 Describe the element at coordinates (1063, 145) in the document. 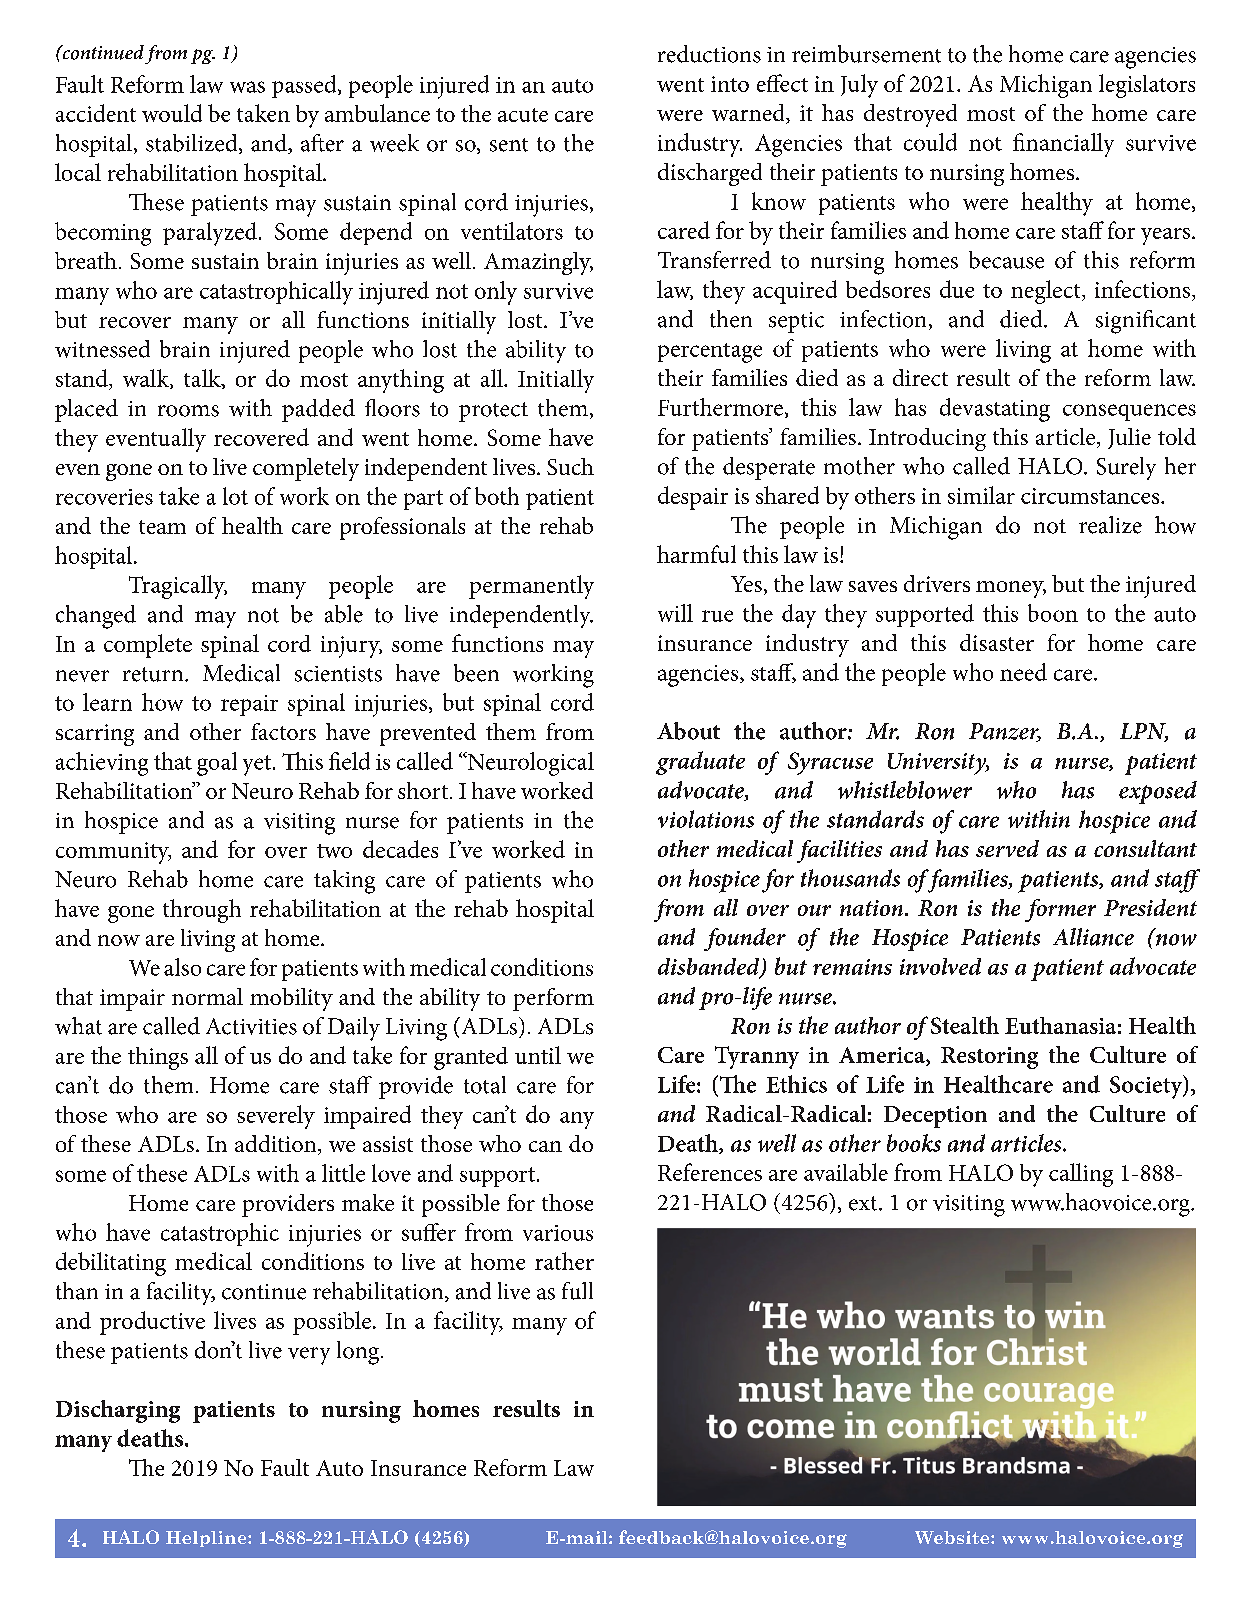

I see `financially` at that location.
